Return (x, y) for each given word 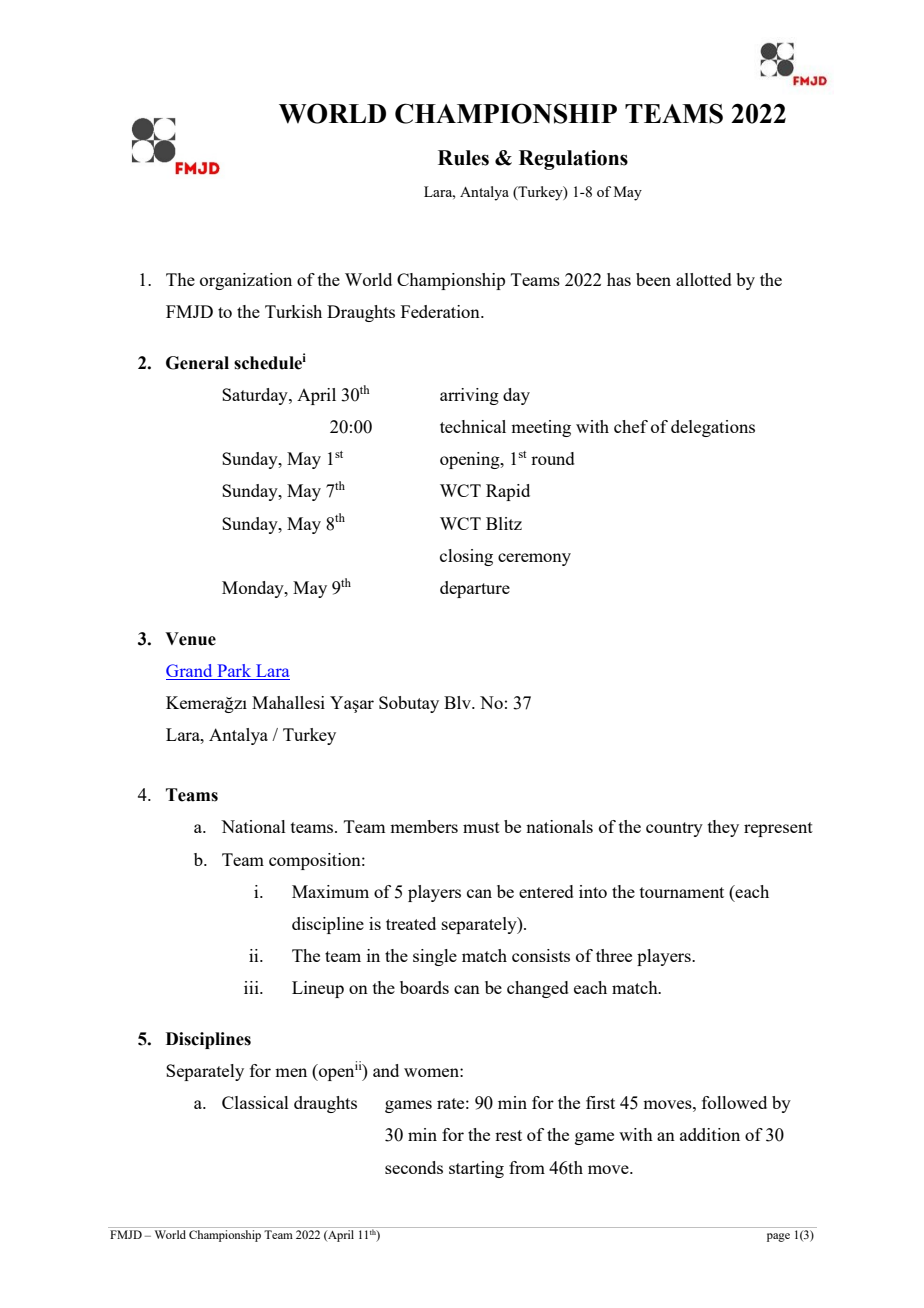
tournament (682, 892)
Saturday (256, 396)
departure (475, 589)
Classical (255, 1102)
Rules (463, 158)
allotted (704, 279)
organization (246, 281)
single (435, 957)
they (723, 828)
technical (473, 426)
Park (234, 670)
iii (252, 987)
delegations (713, 428)
